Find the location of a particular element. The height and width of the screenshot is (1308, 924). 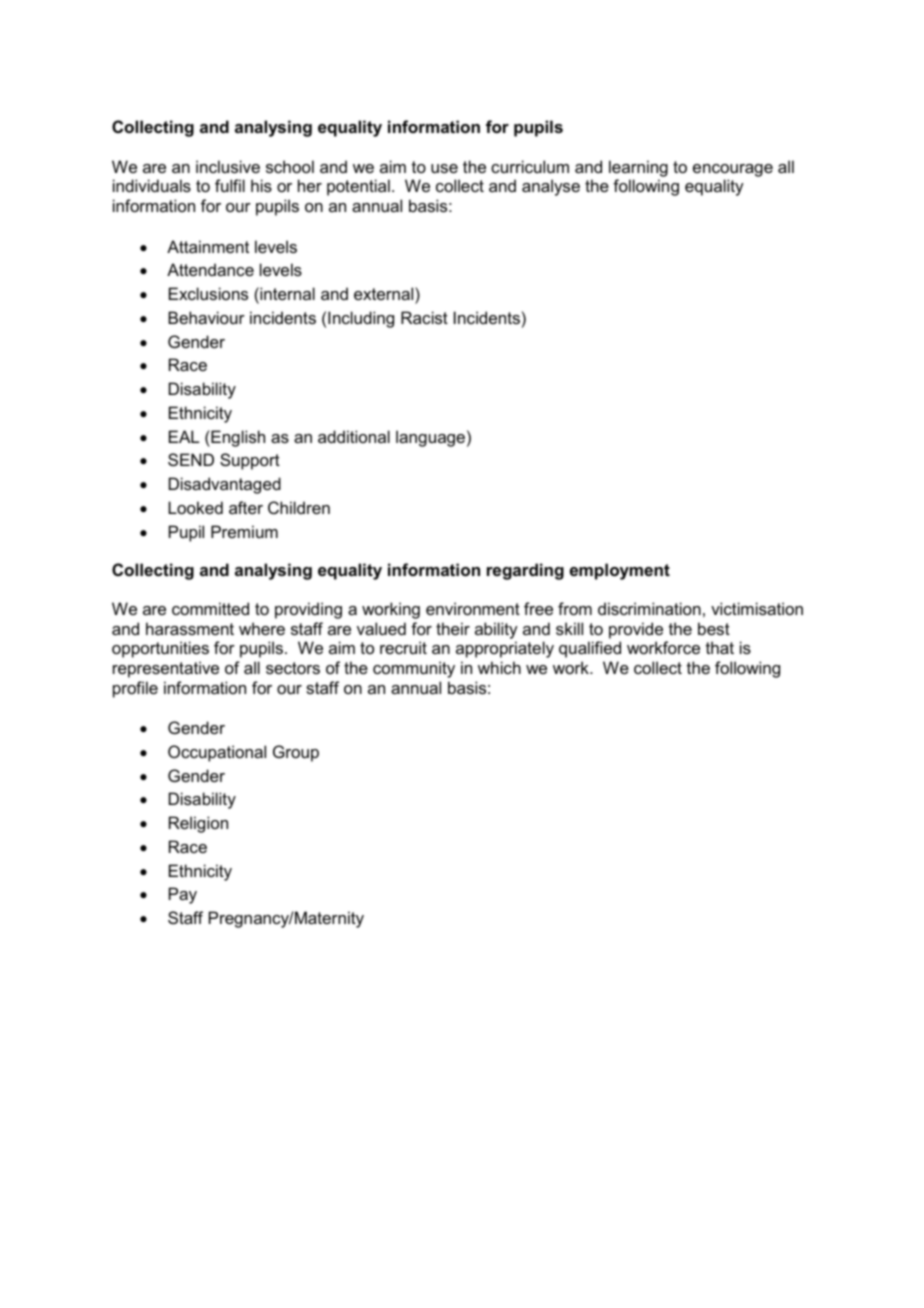

qualified is located at coordinates (590, 649).
